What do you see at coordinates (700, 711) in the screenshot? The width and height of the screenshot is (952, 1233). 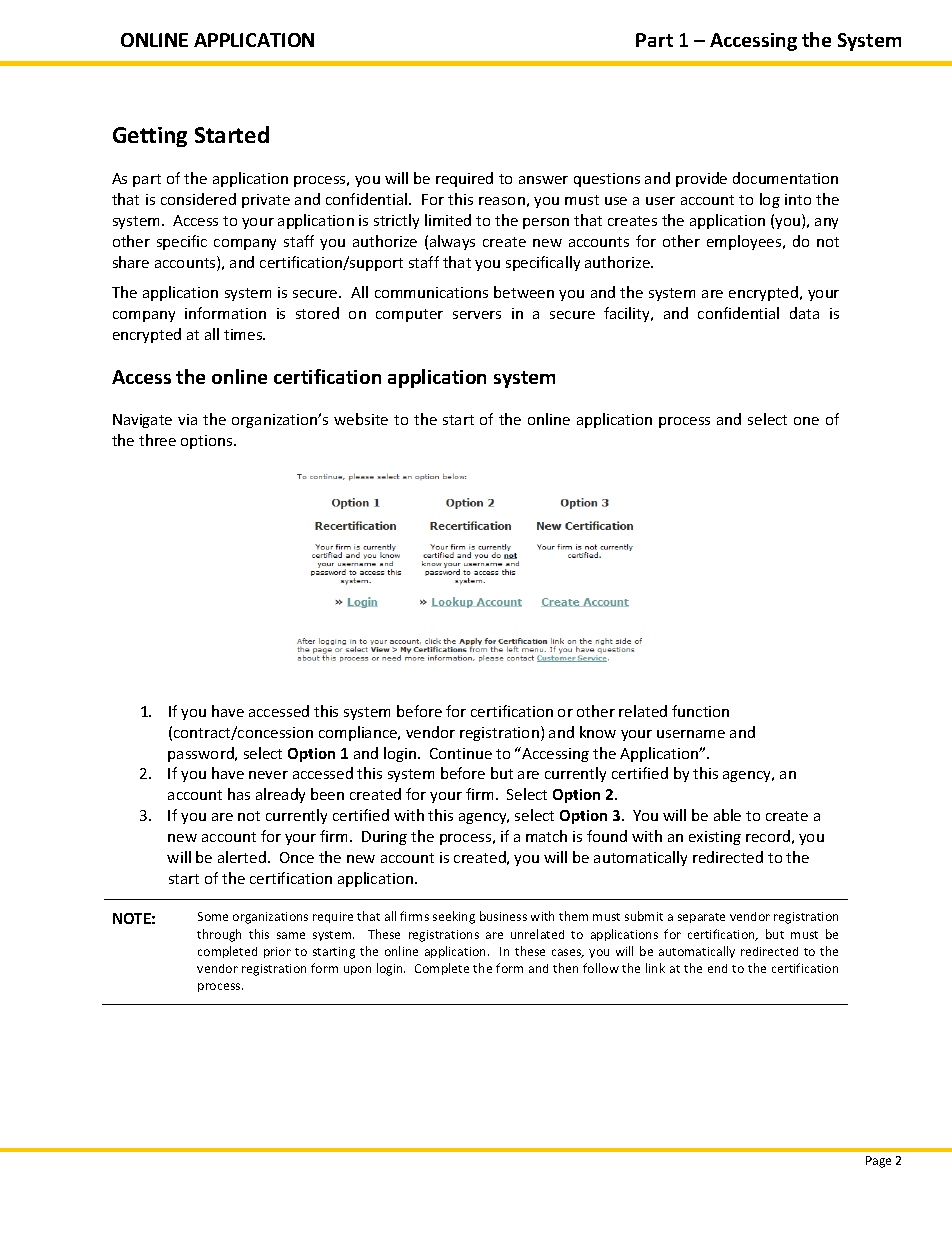 I see `function` at bounding box center [700, 711].
